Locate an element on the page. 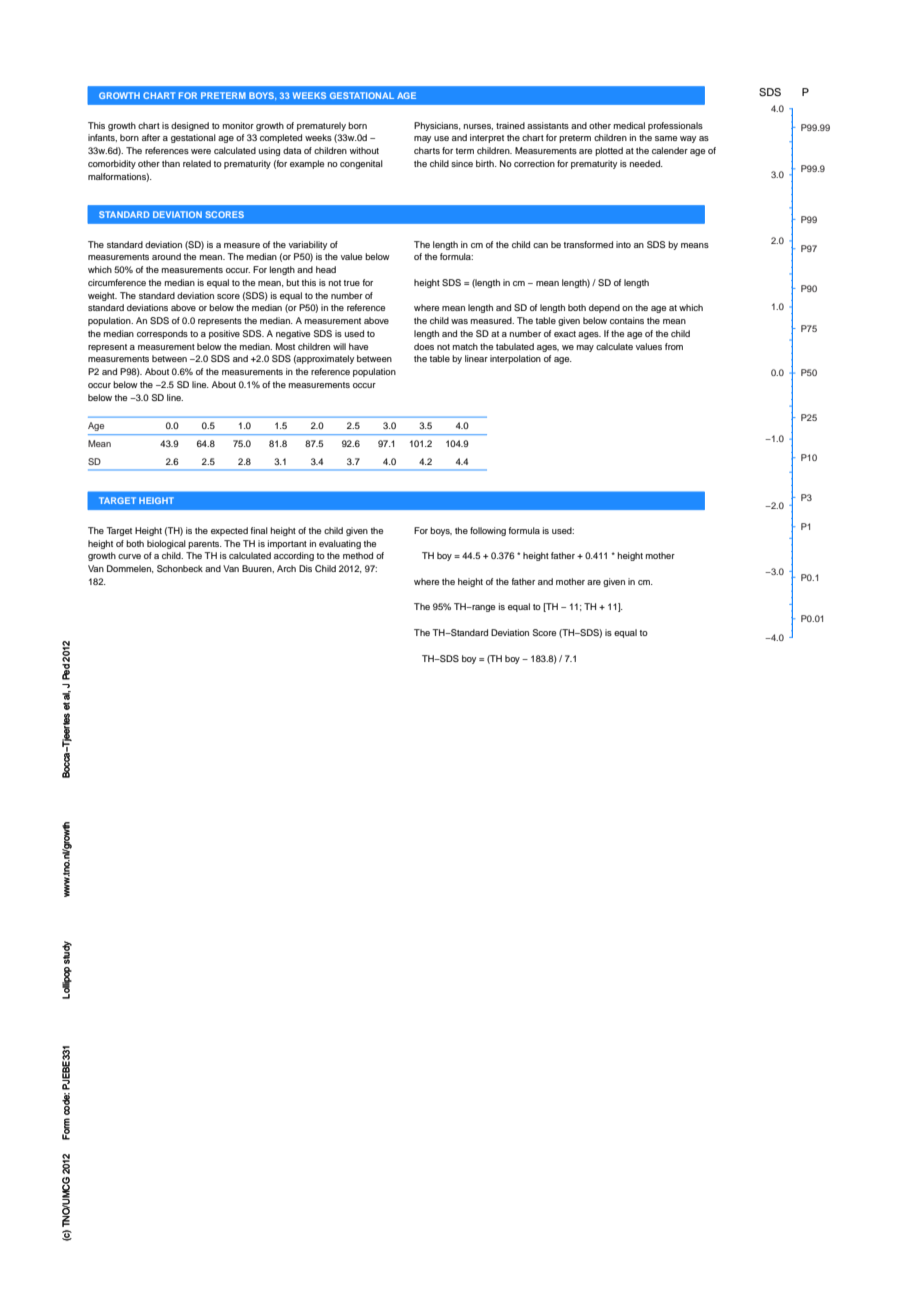 This document has width=924, height=1307. biological is located at coordinates (166, 544).
